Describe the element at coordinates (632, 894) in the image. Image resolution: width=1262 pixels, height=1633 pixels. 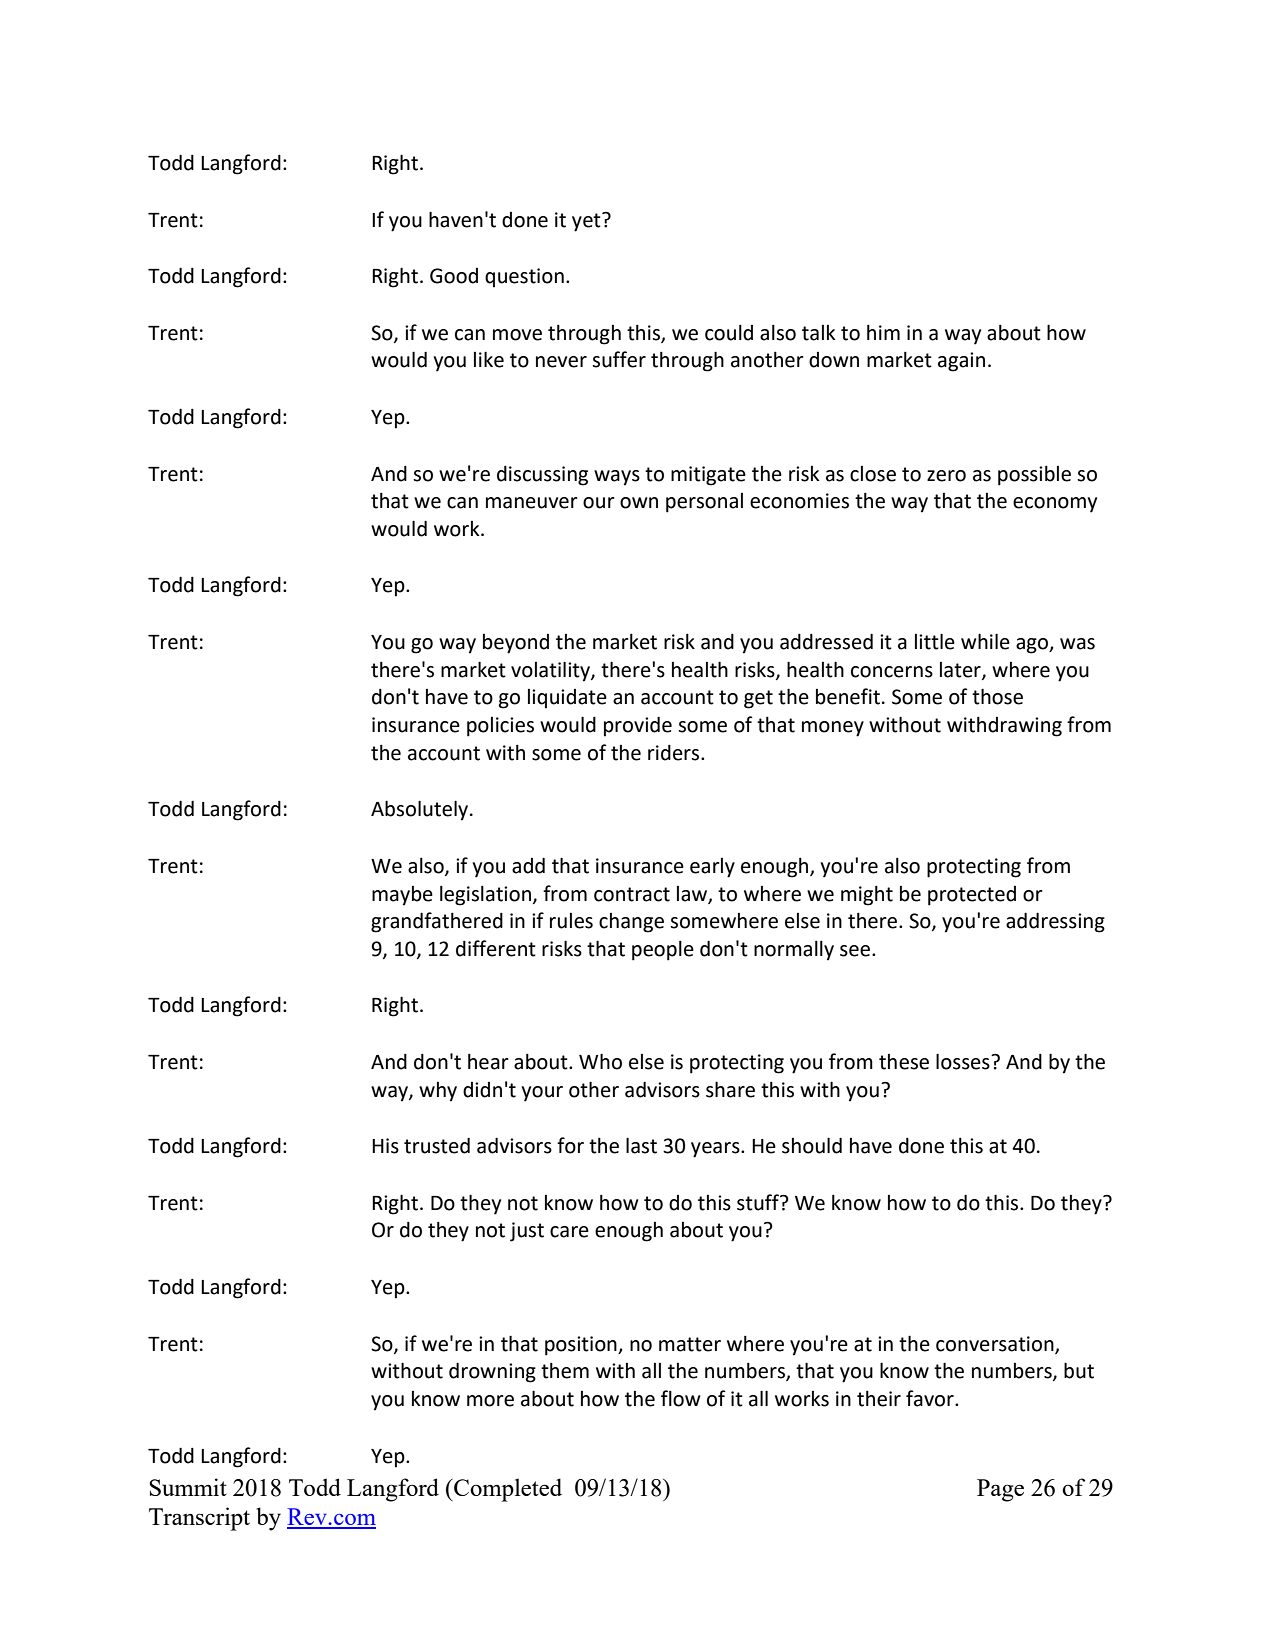
I see `contract` at that location.
